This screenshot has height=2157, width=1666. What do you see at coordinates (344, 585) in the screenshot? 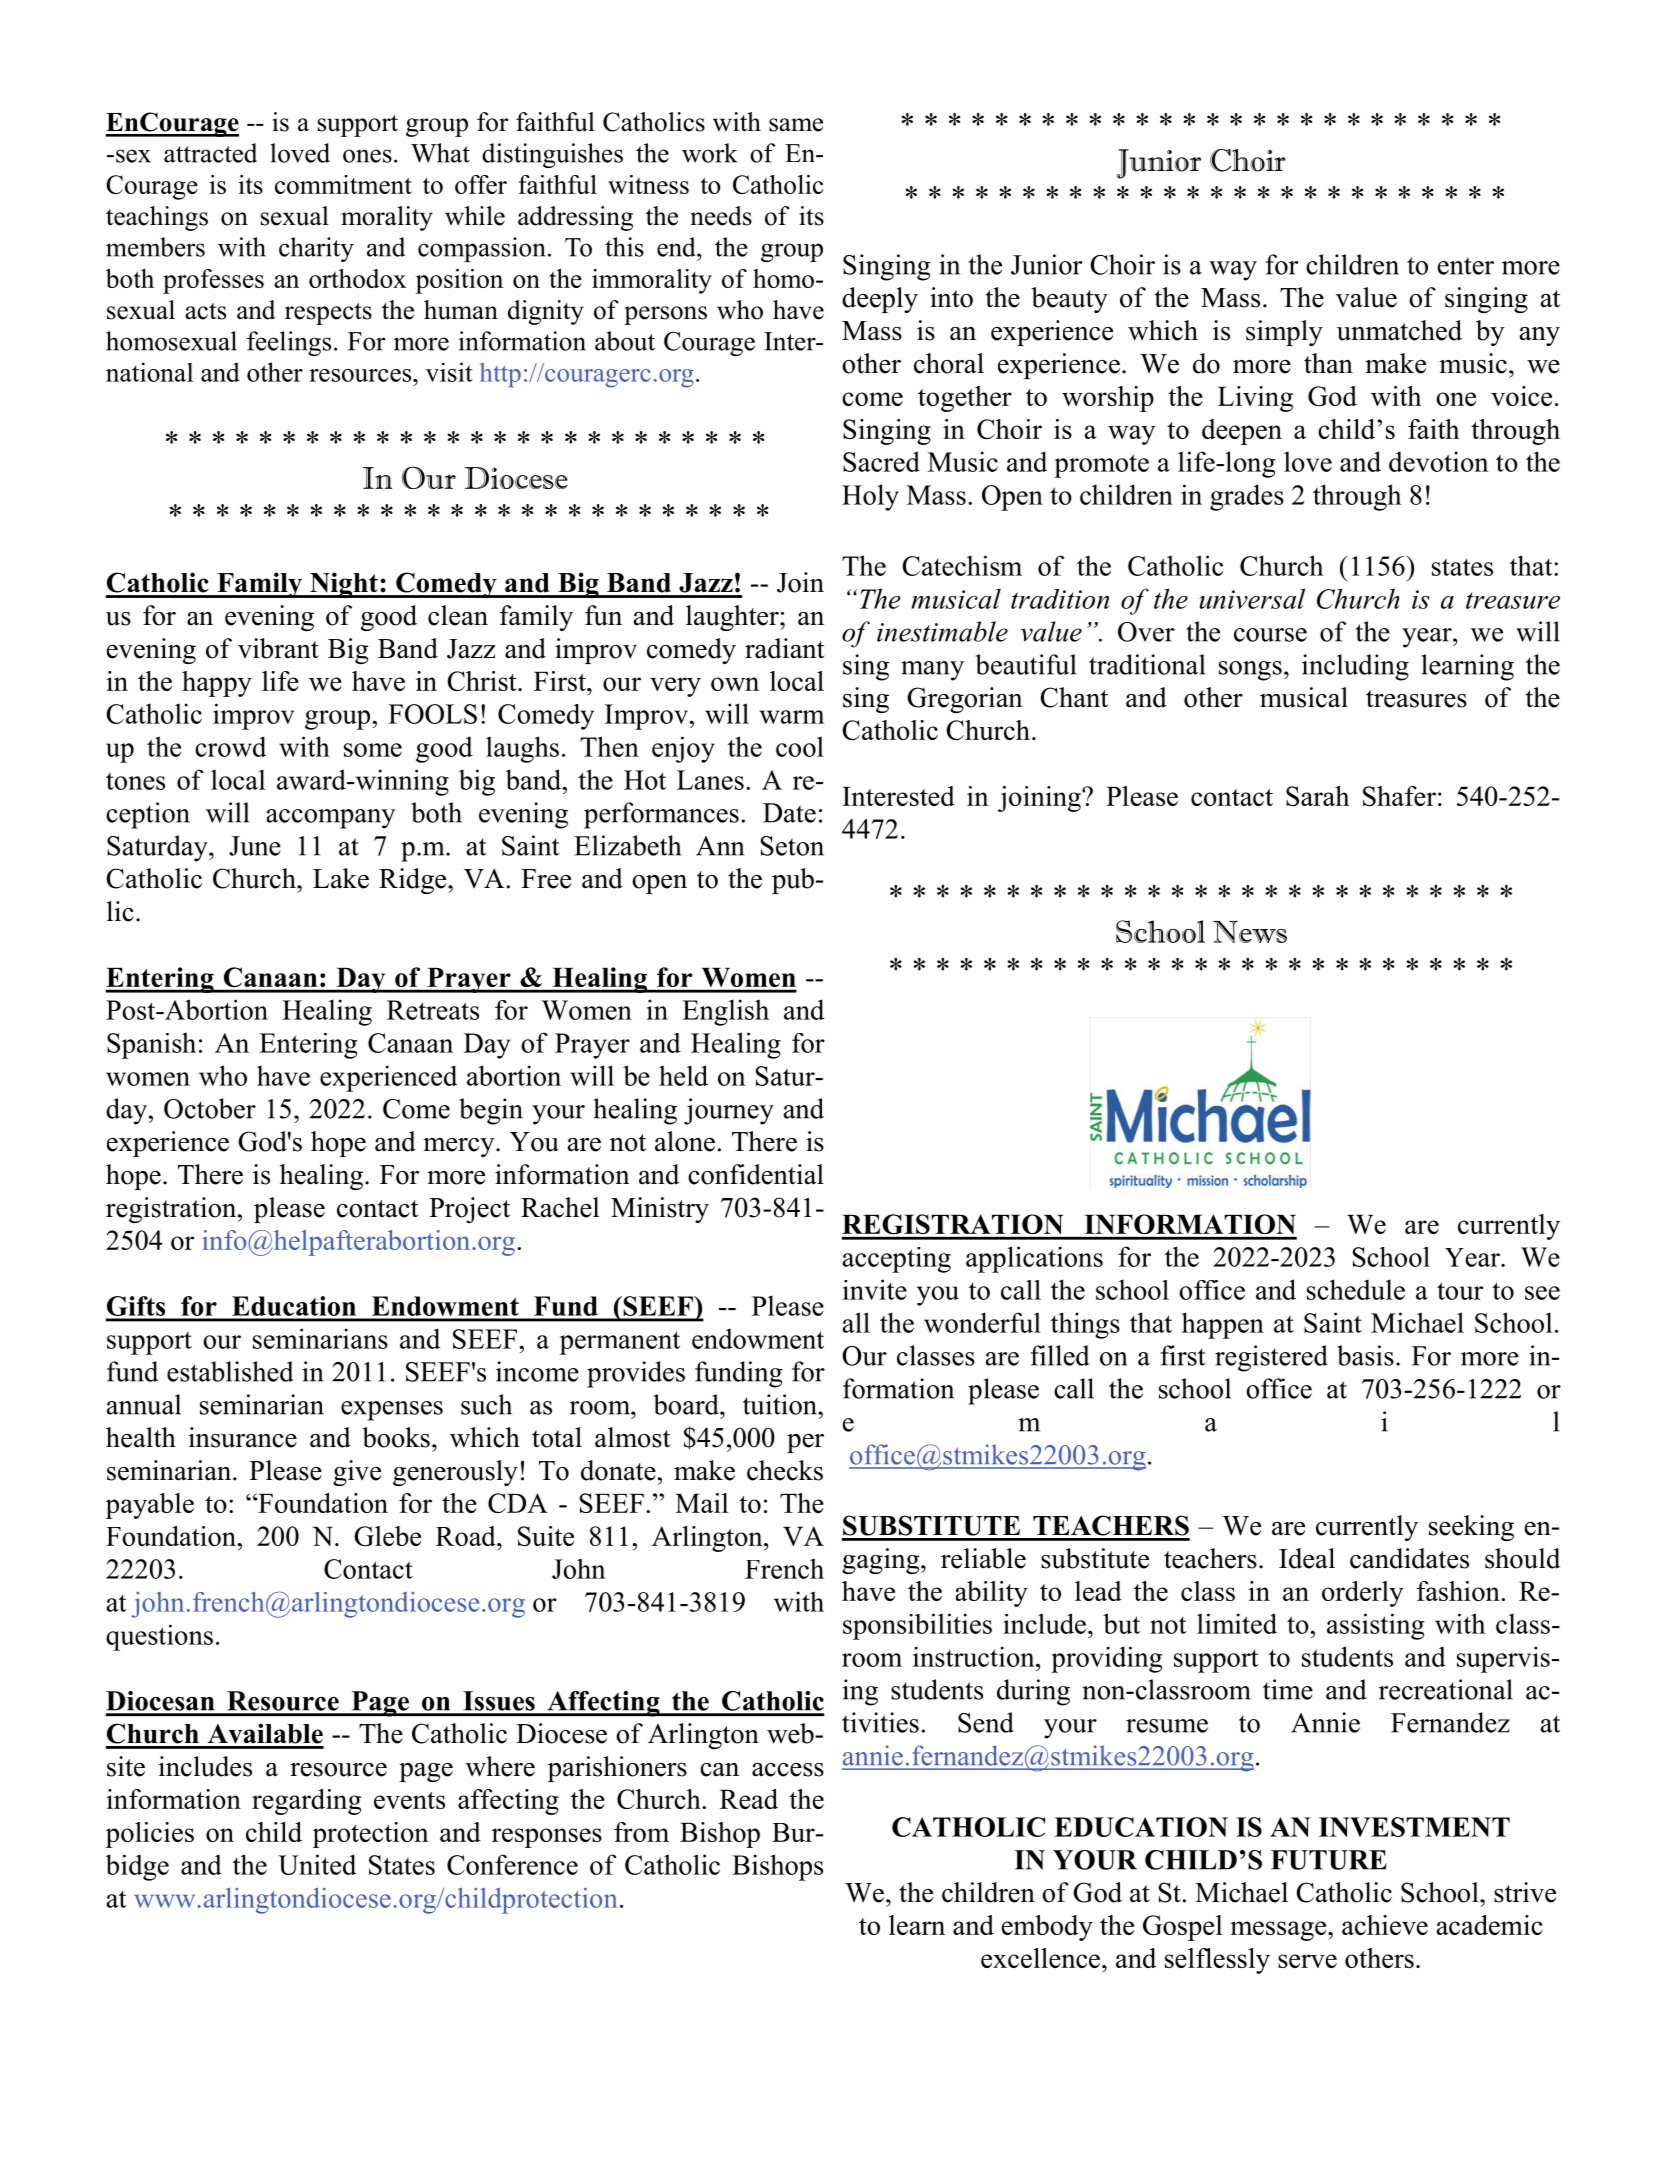
I see `Night` at bounding box center [344, 585].
